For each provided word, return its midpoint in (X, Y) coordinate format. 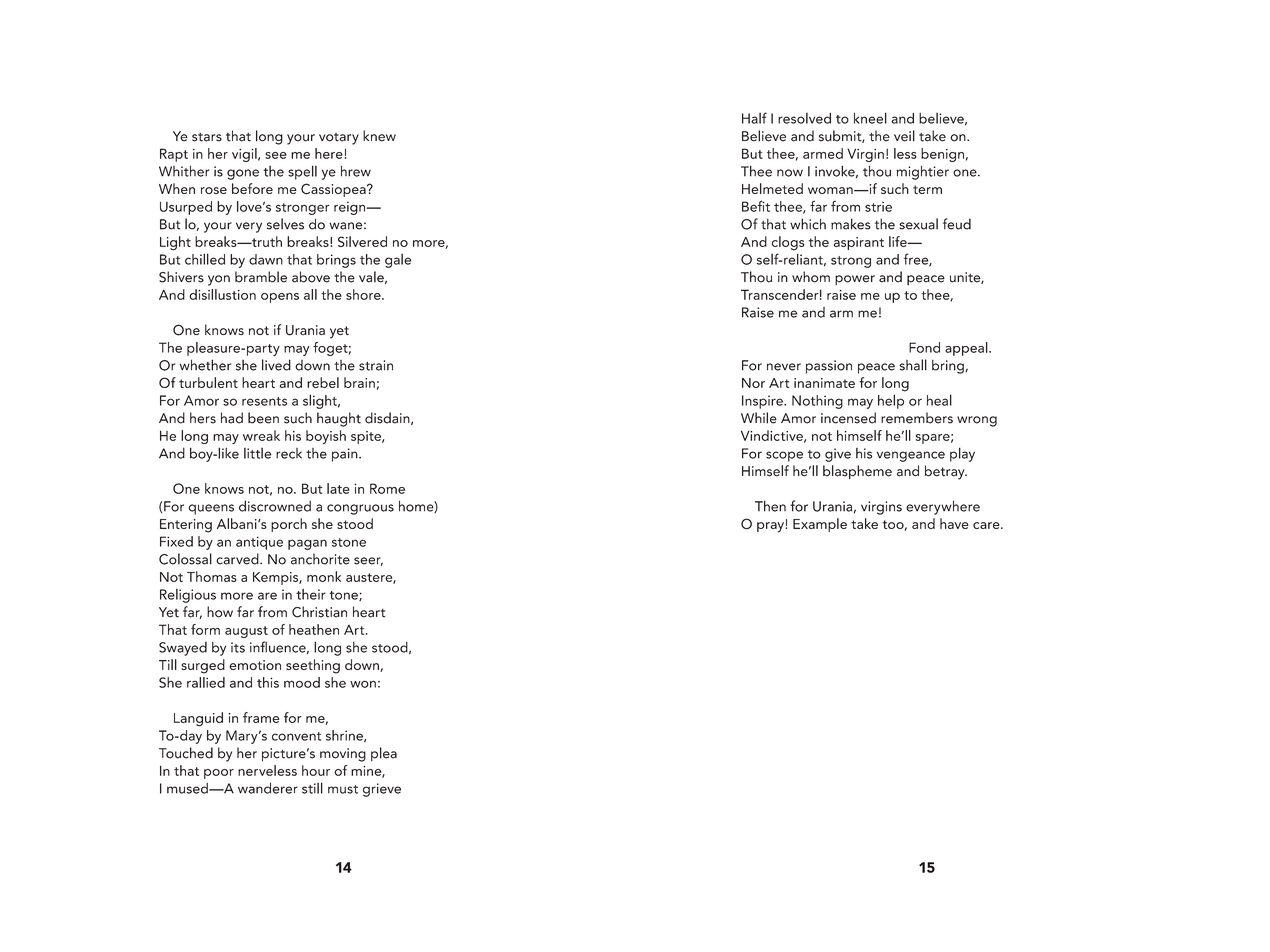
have (954, 523)
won (363, 684)
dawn (266, 259)
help (891, 401)
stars (207, 137)
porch (289, 525)
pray (771, 527)
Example (820, 525)
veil (904, 136)
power (855, 280)
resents (264, 401)
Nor (753, 383)
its (238, 647)
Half (754, 118)
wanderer (268, 788)
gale (398, 261)
